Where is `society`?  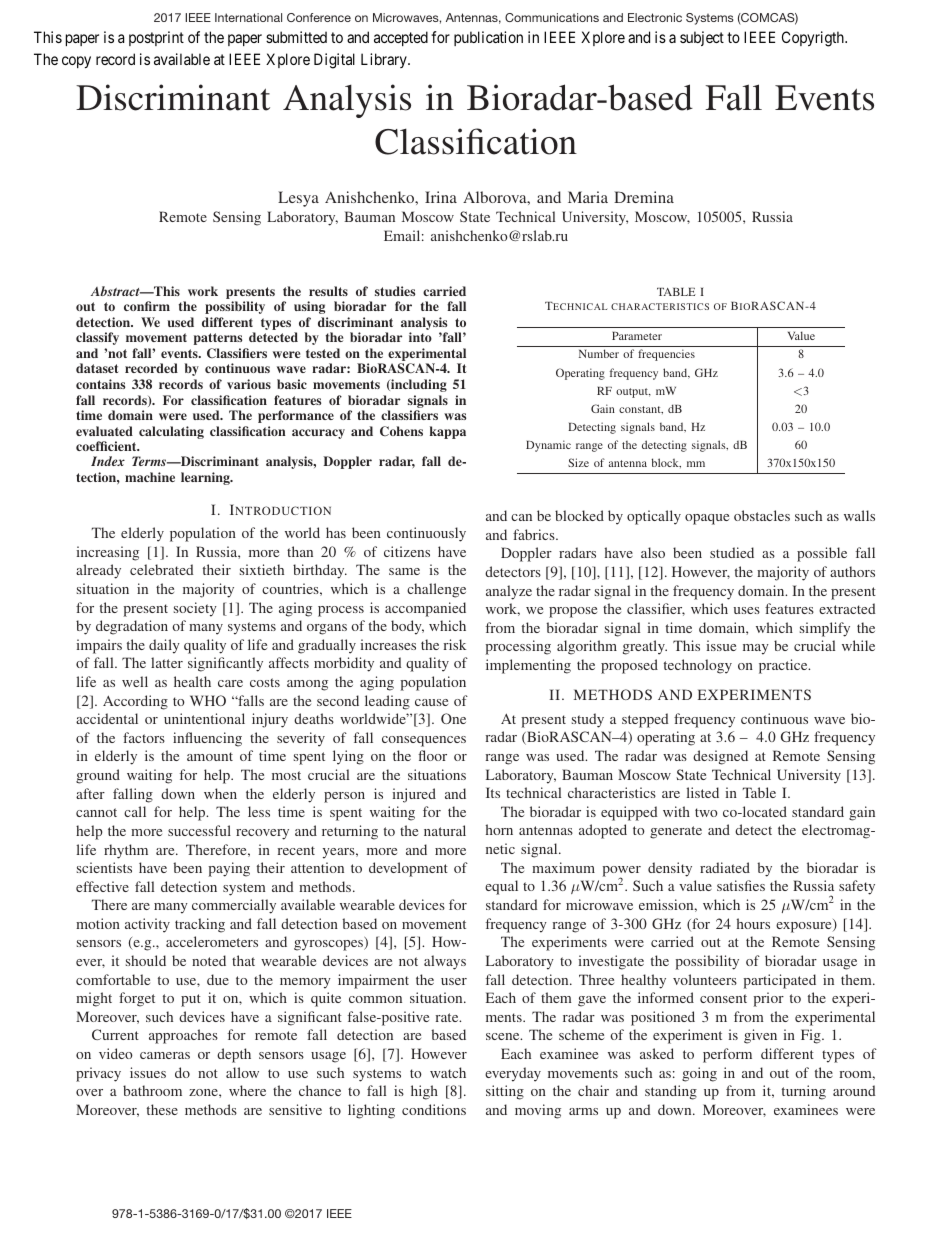
society is located at coordinates (195, 609).
